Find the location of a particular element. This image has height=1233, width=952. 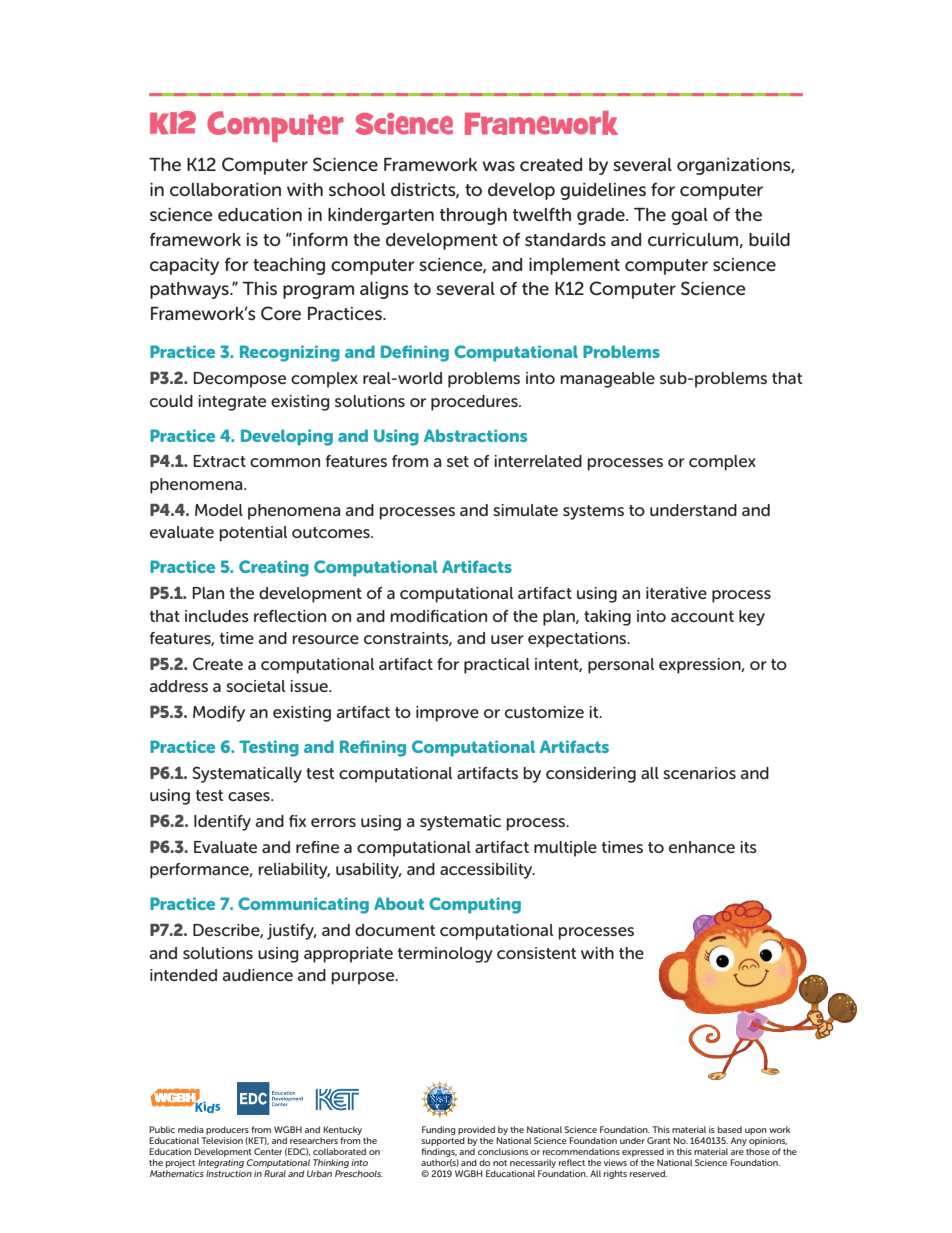

provided is located at coordinates (476, 1132).
